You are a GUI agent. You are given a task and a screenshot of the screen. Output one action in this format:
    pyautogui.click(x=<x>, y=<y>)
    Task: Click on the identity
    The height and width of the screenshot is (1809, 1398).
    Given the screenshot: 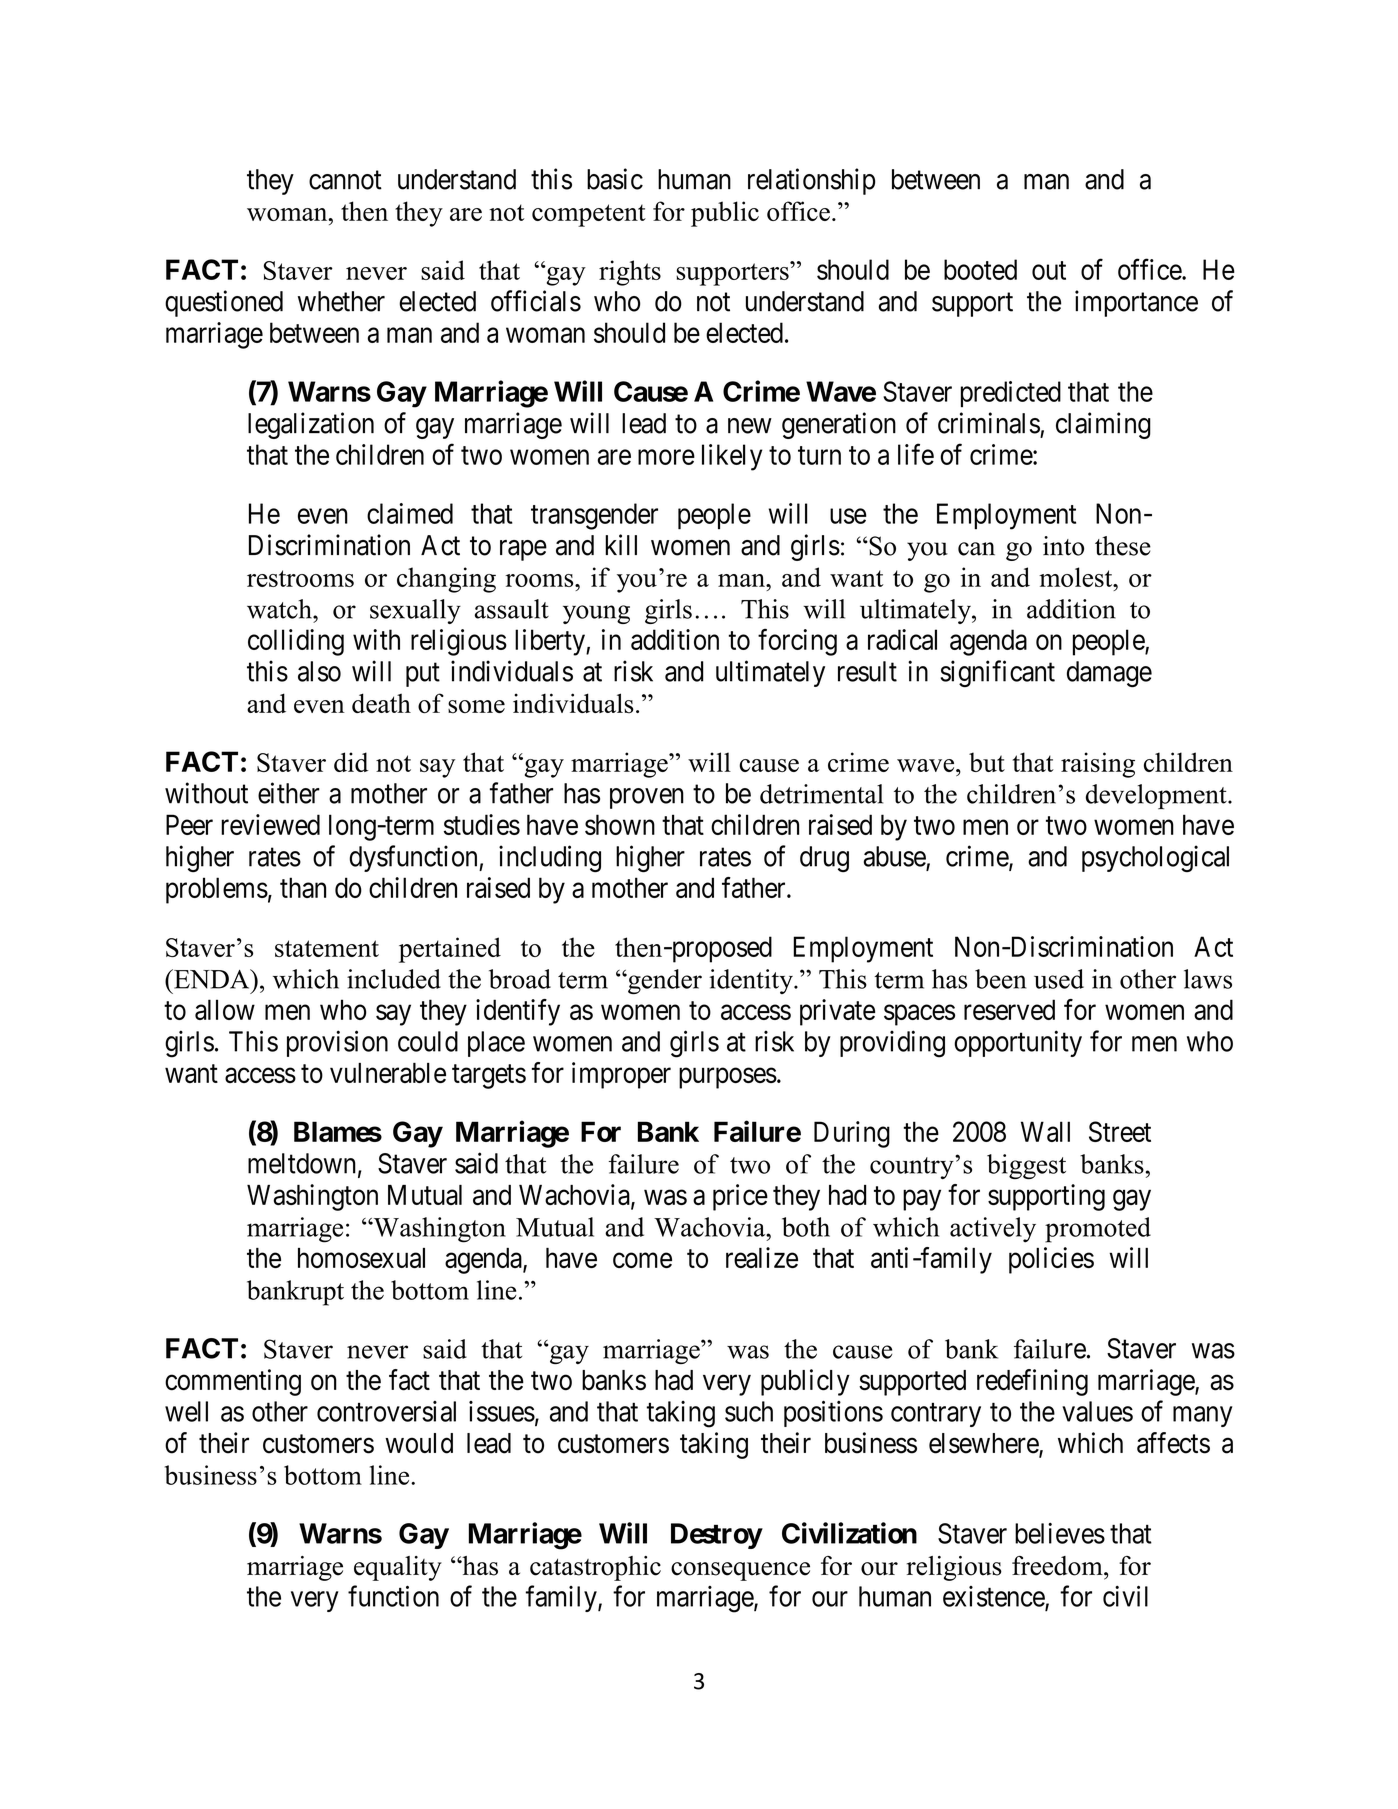 What is the action you would take?
    pyautogui.click(x=752, y=981)
